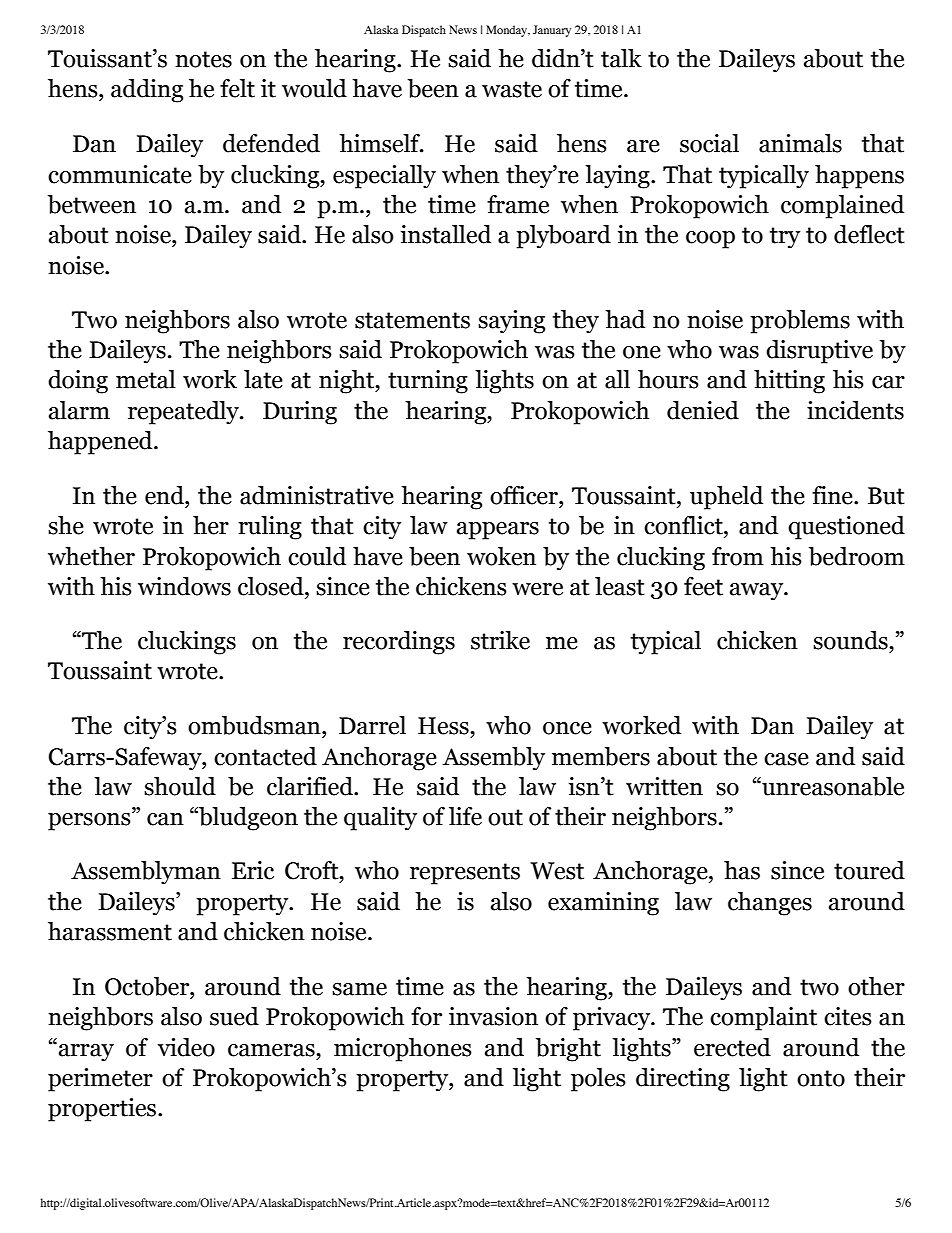 This screenshot has height=1233, width=952. I want to click on from, so click(738, 556).
